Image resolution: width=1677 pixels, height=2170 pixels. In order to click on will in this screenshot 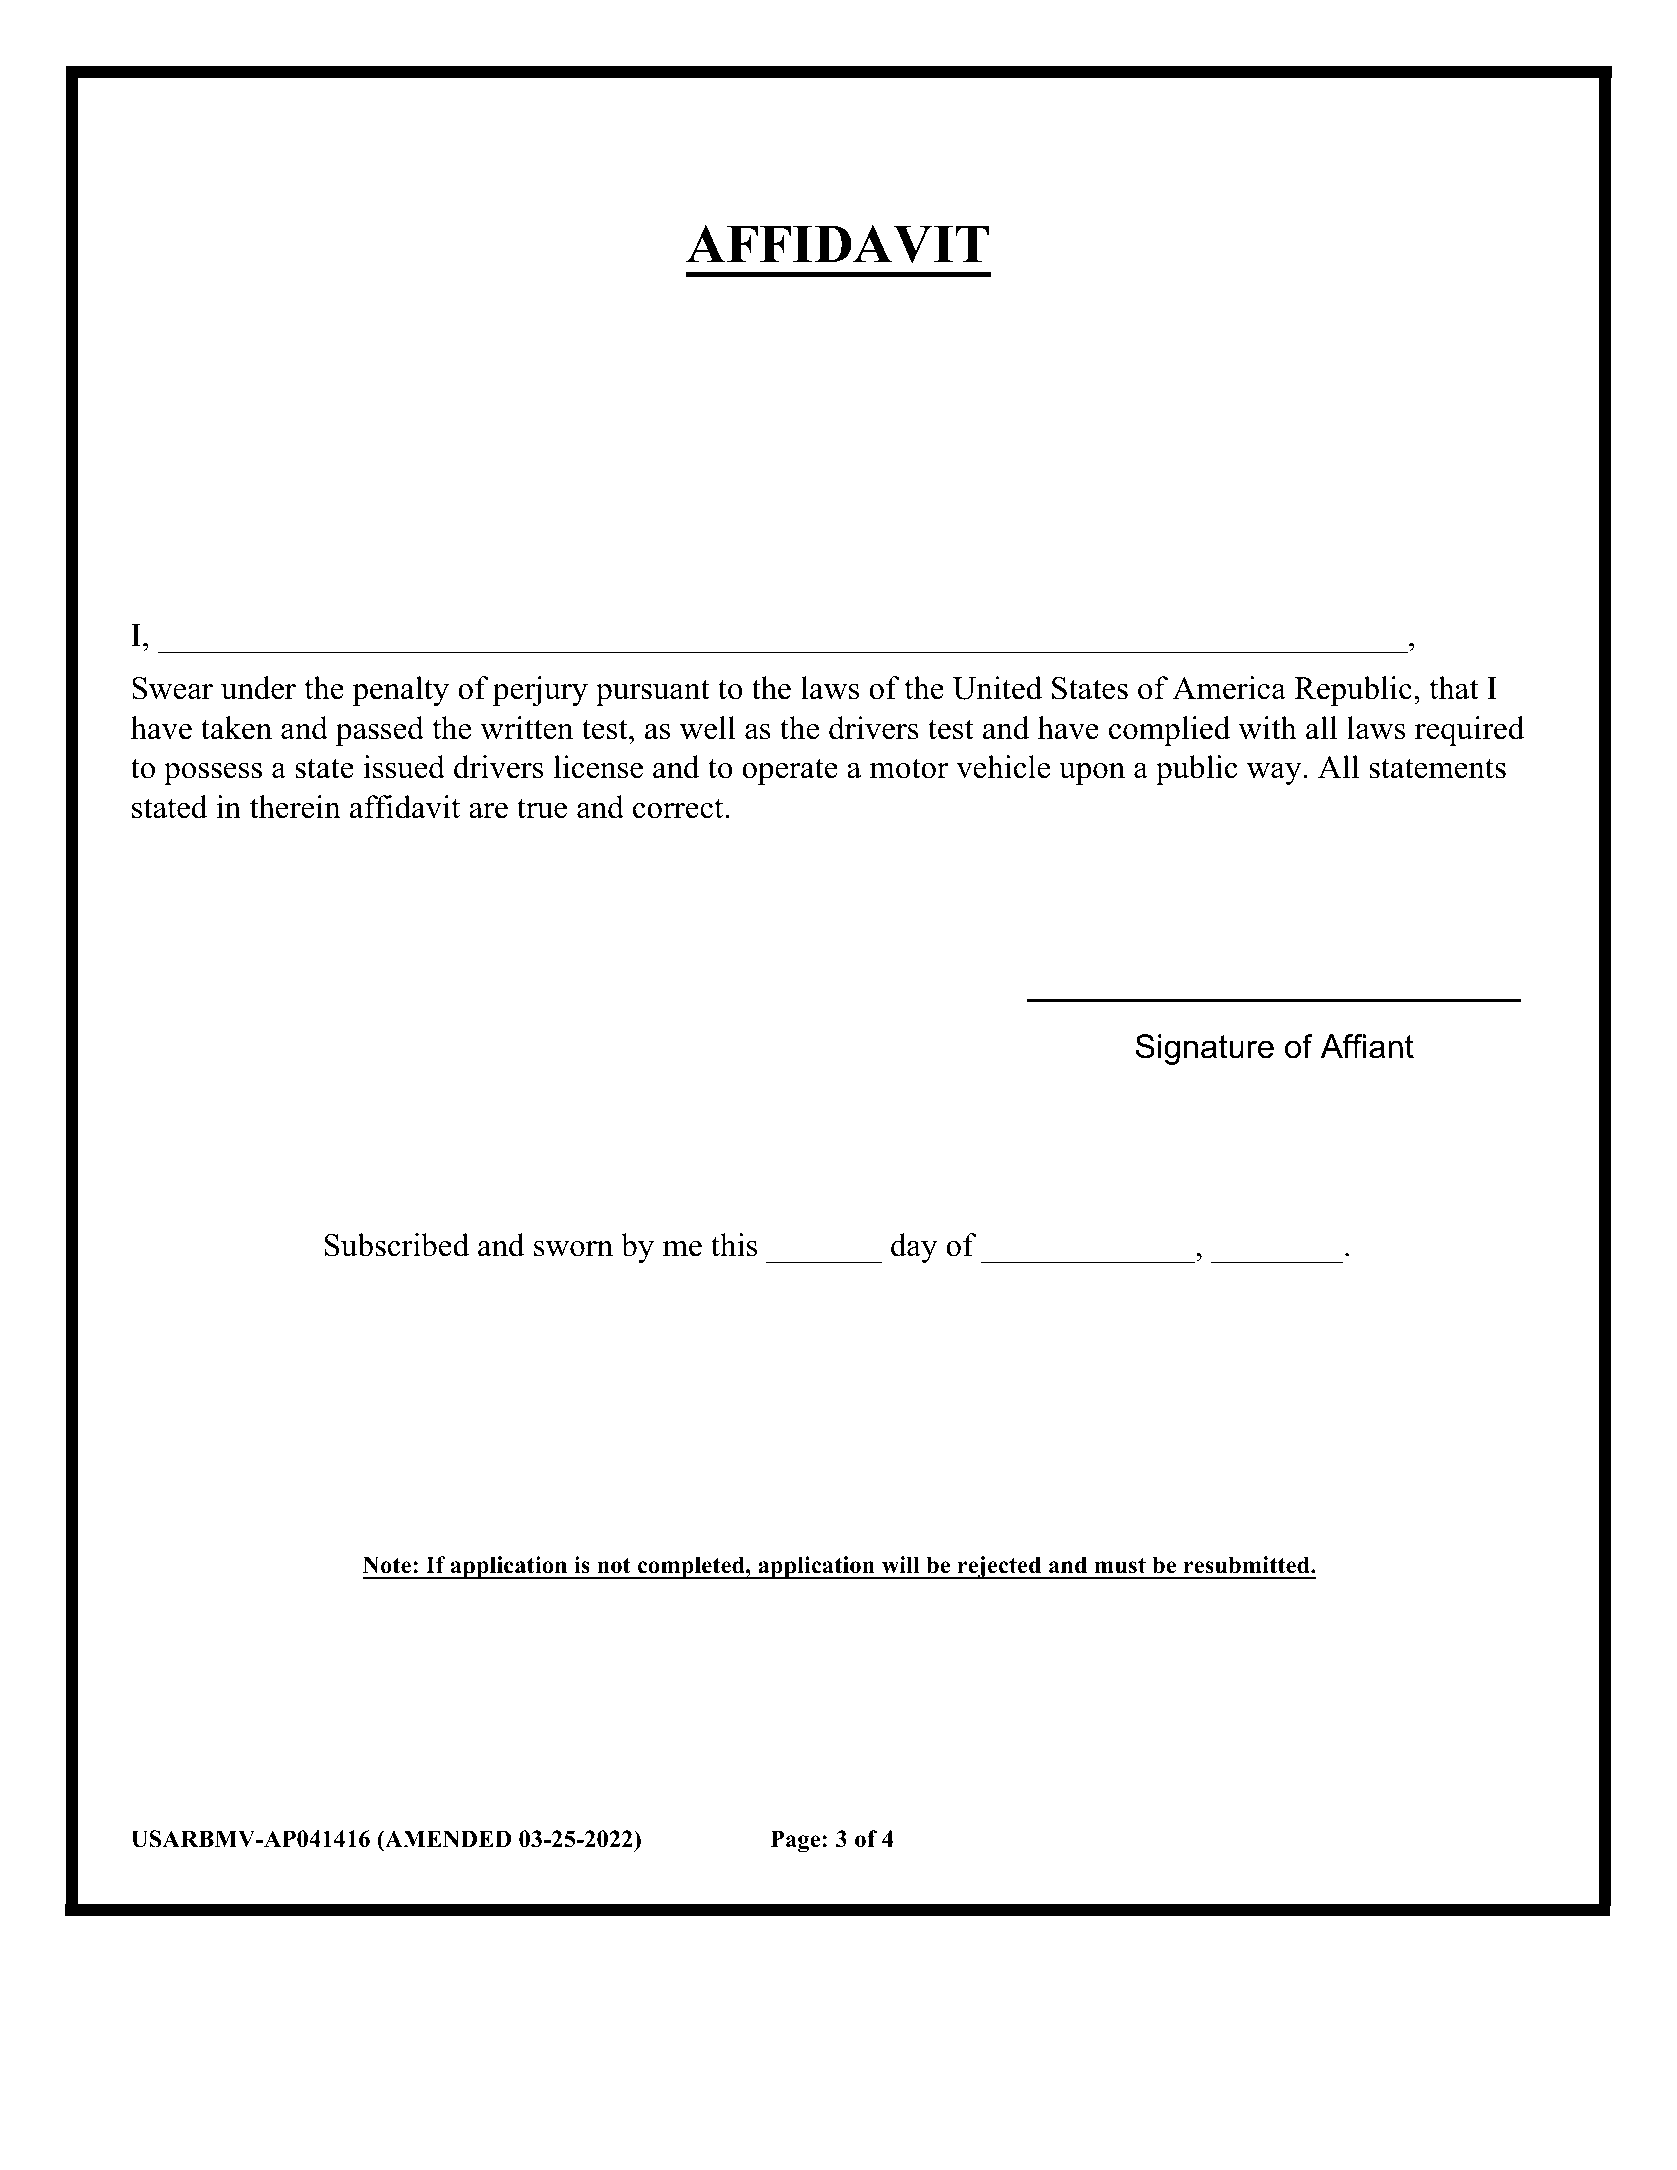, I will do `click(901, 1565)`.
